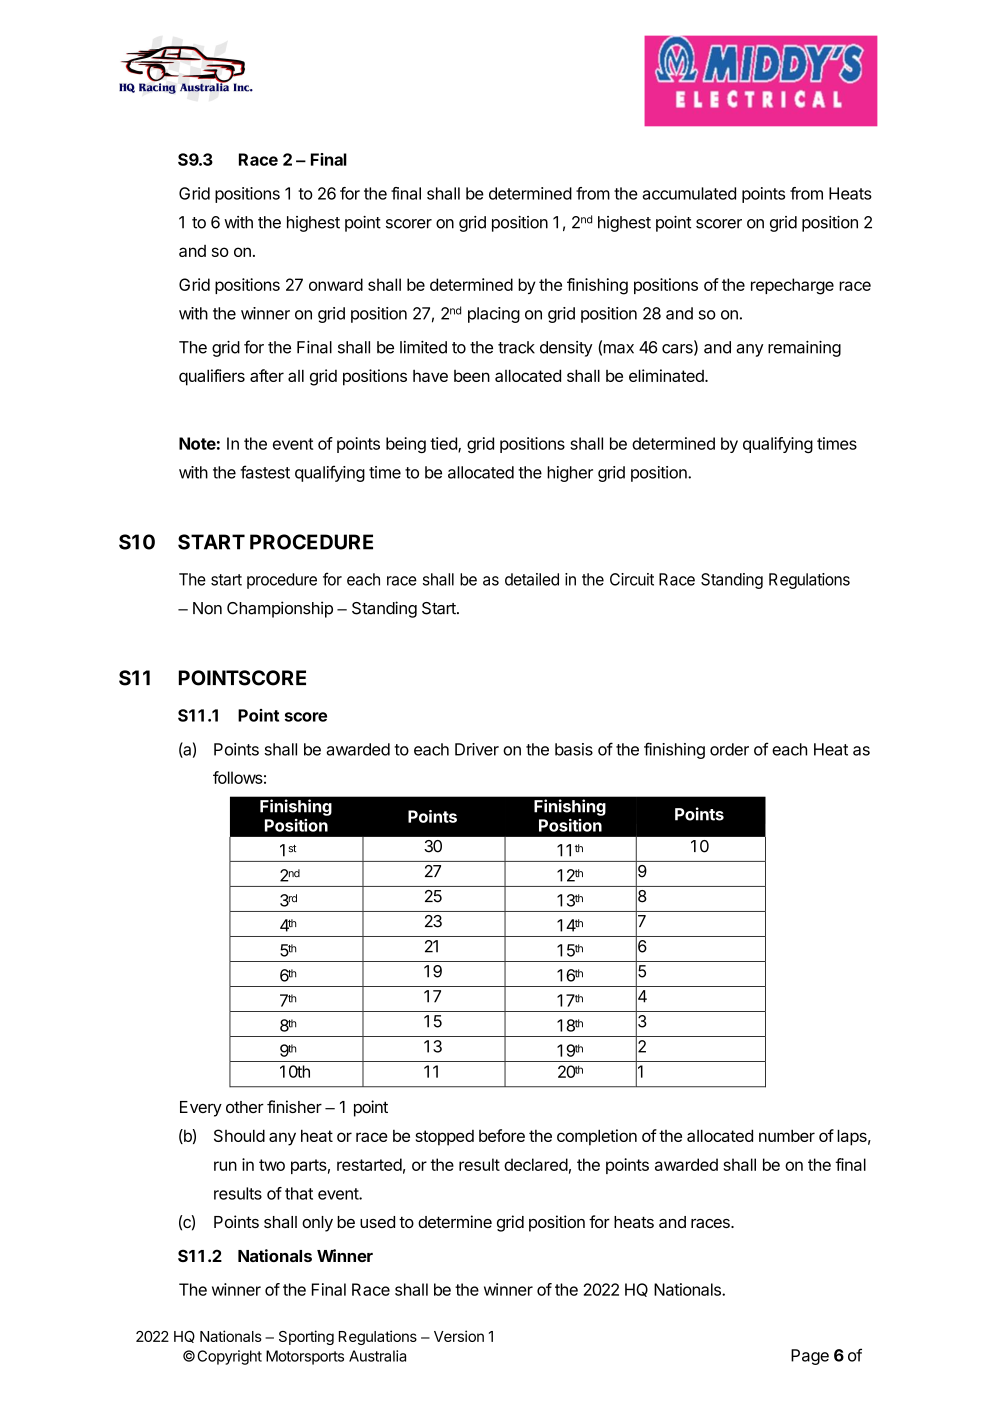  What do you see at coordinates (502, 1135) in the screenshot?
I see `before` at bounding box center [502, 1135].
